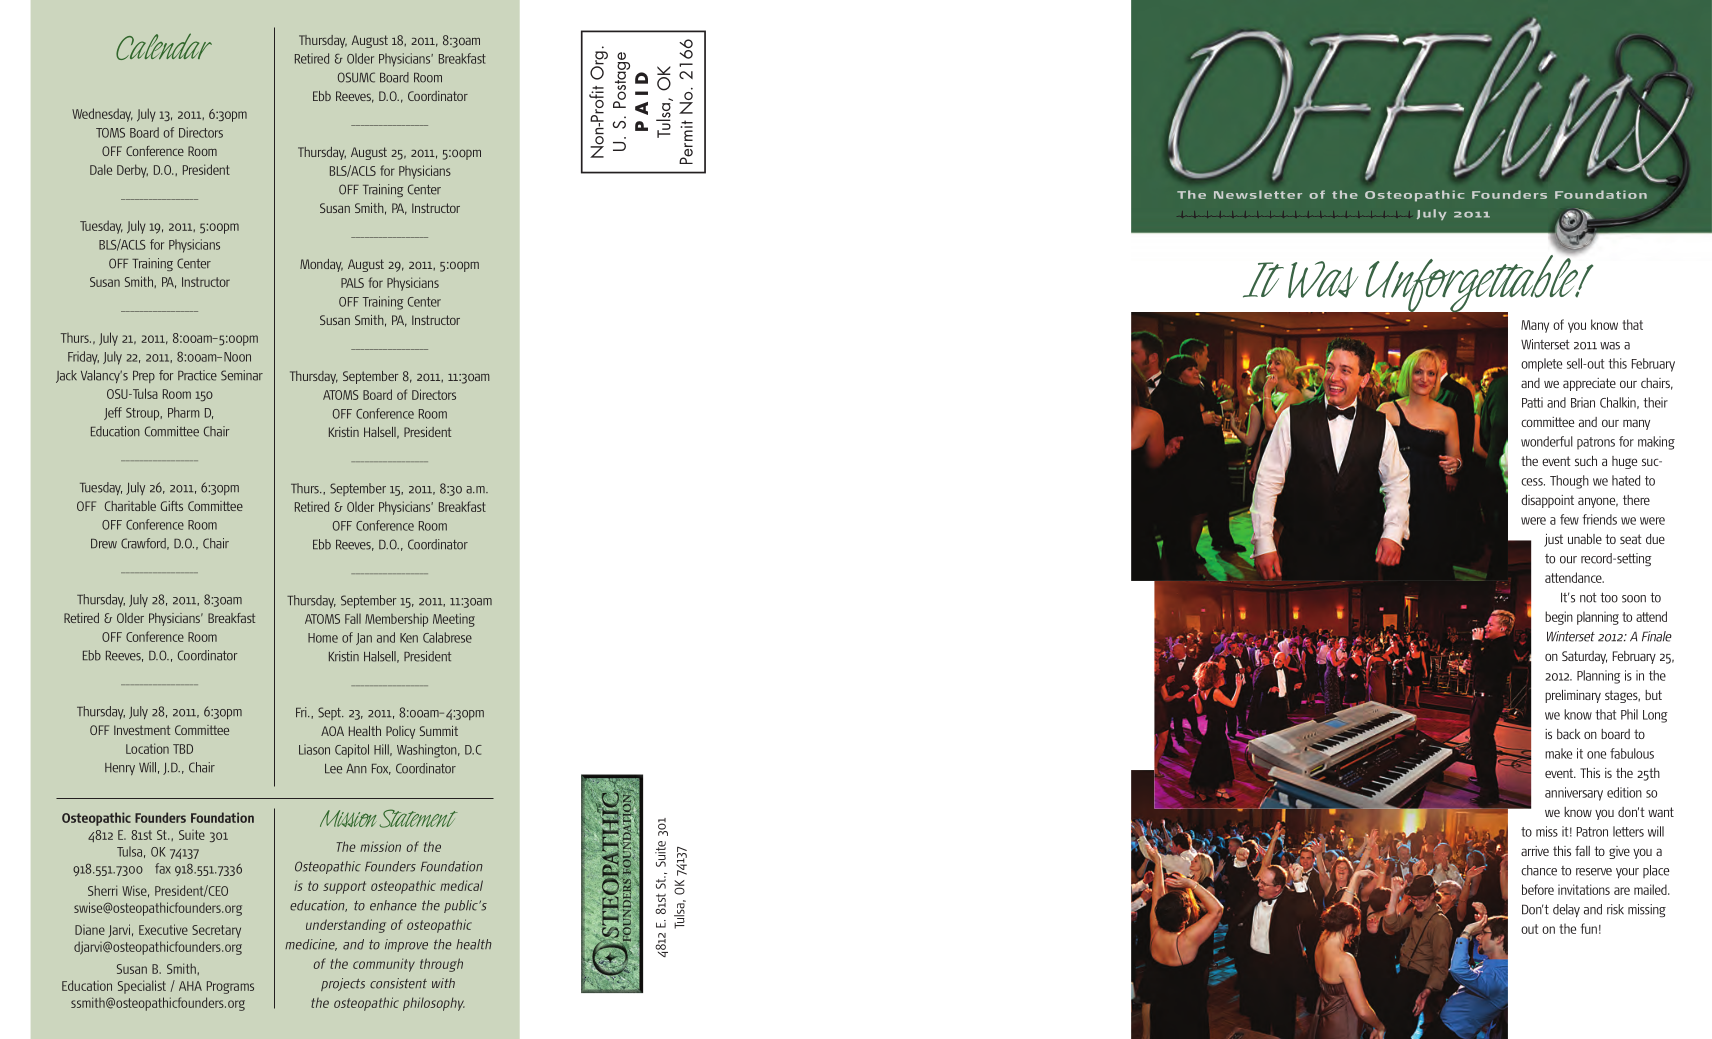 This document has height=1039, width=1712. I want to click on Patti, so click(1532, 402).
